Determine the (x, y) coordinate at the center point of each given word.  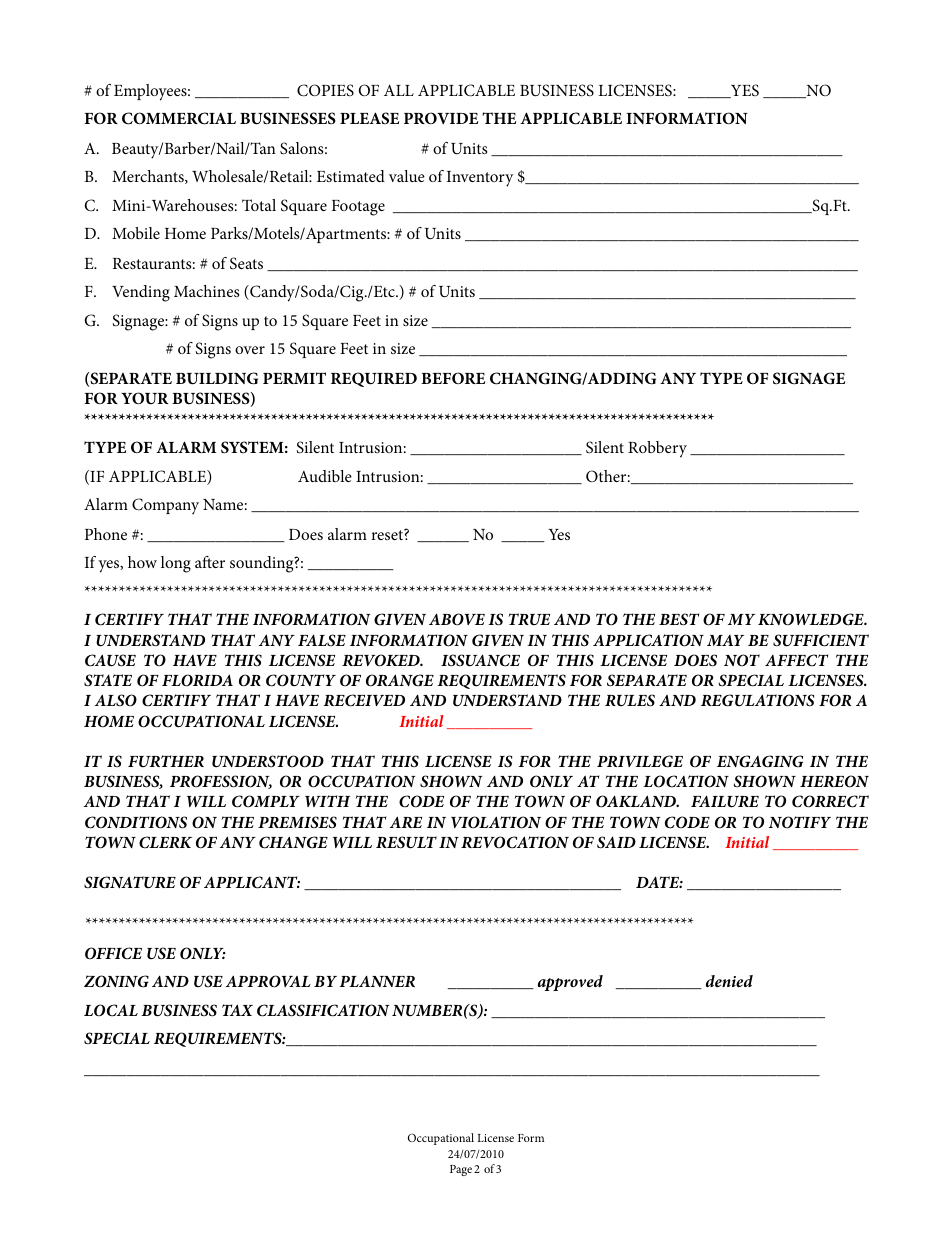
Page (461, 1170)
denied (729, 981)
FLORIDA (197, 680)
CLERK (165, 842)
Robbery (657, 449)
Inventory (480, 179)
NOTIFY (800, 822)
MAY (725, 640)
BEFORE (453, 378)
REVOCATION (515, 842)
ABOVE (457, 619)
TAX (237, 1010)
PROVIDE (441, 118)
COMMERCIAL (179, 118)
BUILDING (217, 378)
